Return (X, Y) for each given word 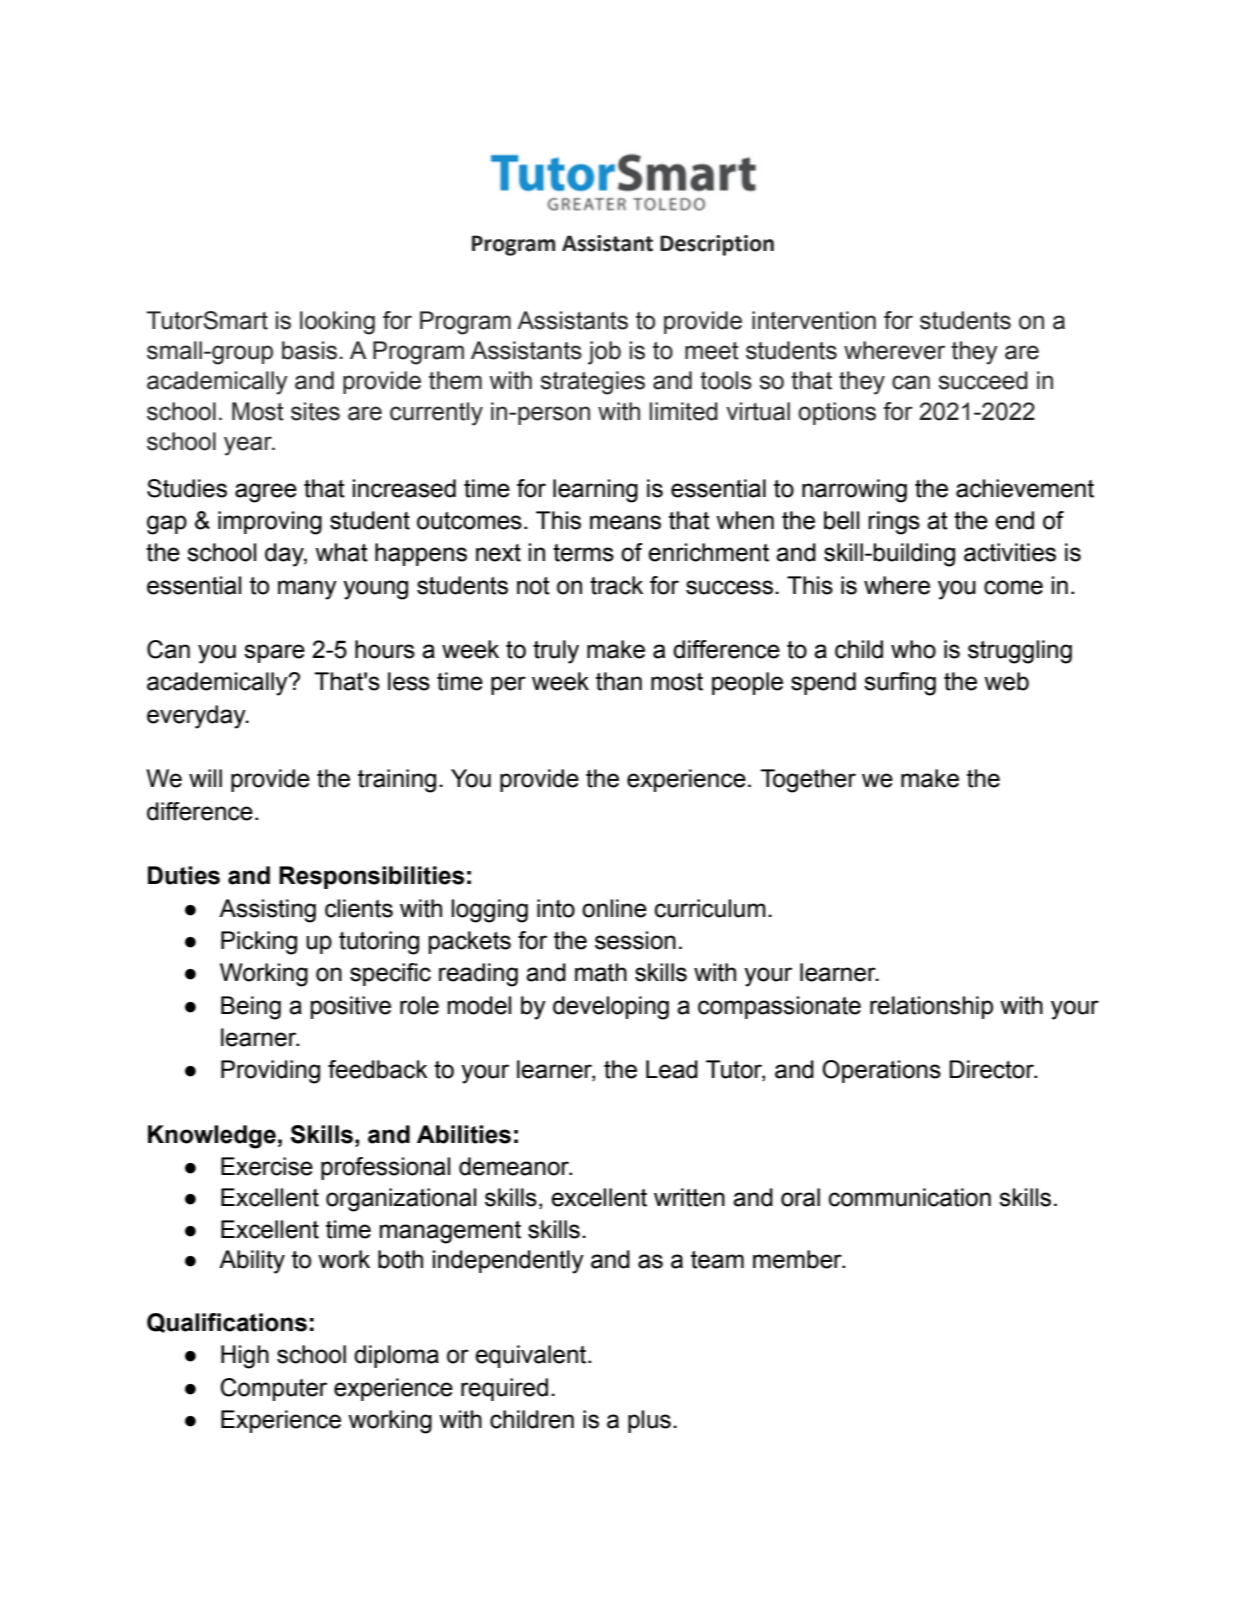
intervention (814, 320)
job (604, 353)
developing (611, 1008)
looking (337, 323)
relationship (931, 1007)
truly (556, 652)
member (798, 1259)
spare (274, 653)
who (913, 649)
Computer (273, 1389)
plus (649, 1421)
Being (251, 1008)
